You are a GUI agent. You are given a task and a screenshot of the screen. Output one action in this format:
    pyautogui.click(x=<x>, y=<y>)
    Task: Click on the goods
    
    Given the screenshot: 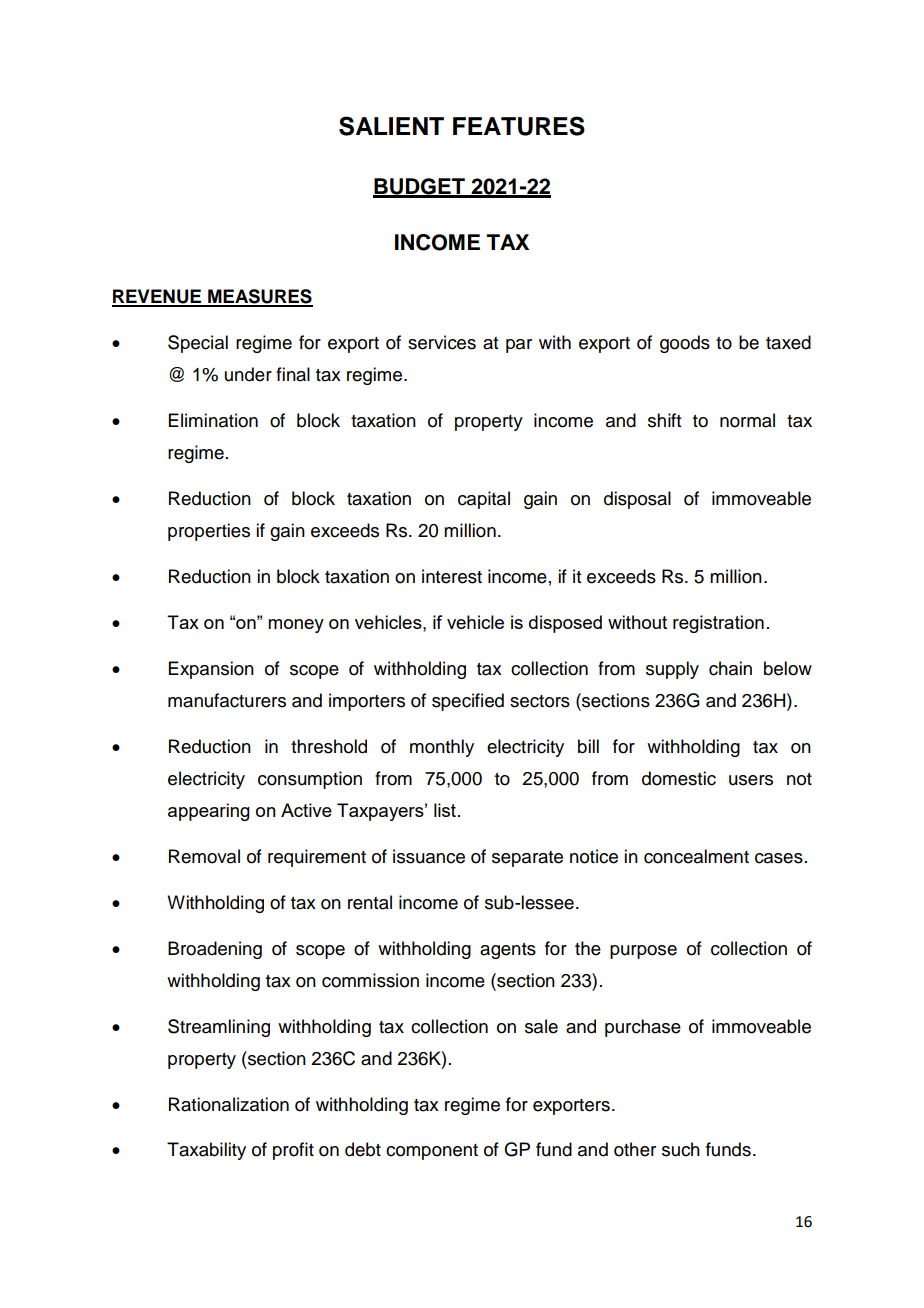 What is the action you would take?
    pyautogui.click(x=685, y=344)
